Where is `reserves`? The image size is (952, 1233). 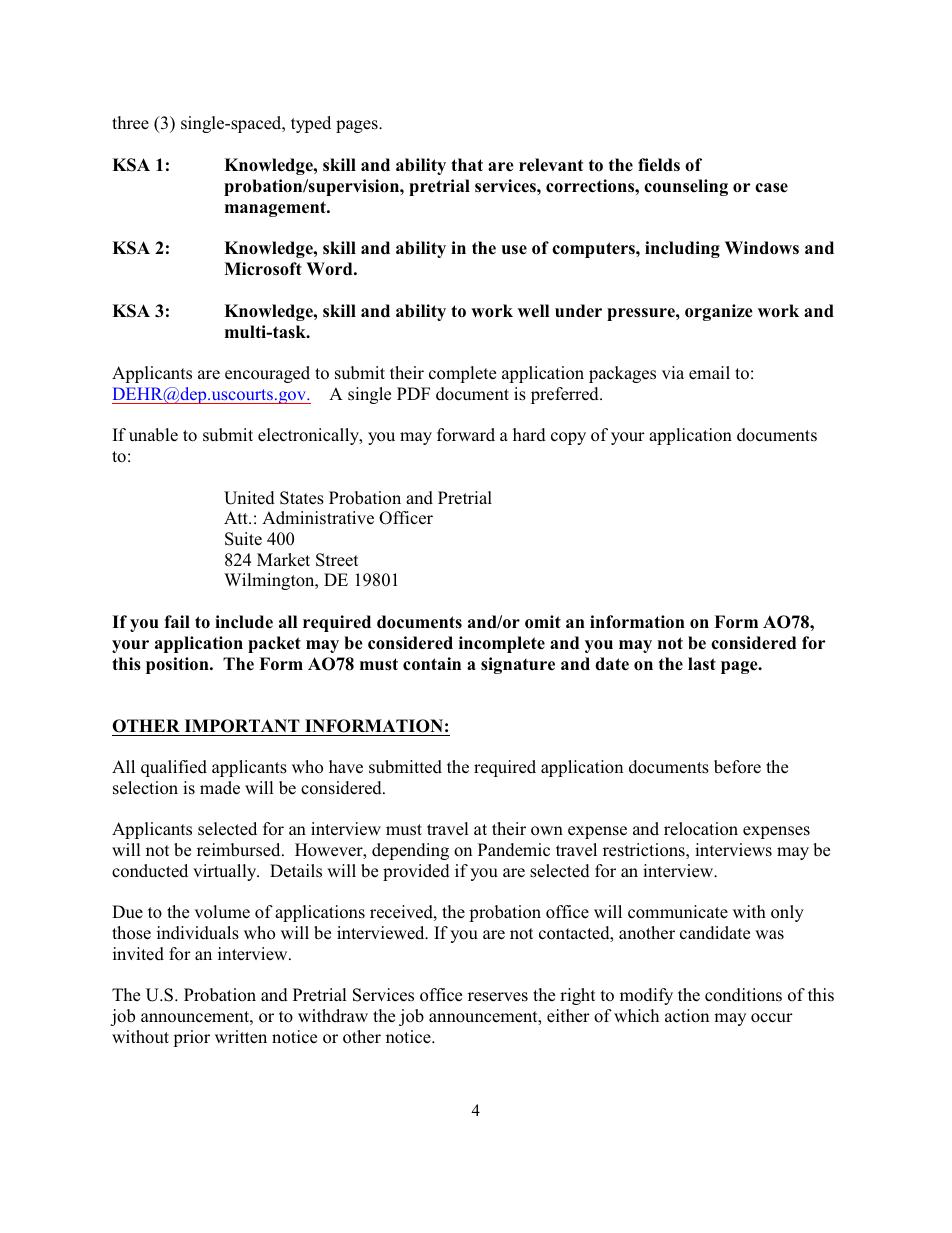
reserves is located at coordinates (498, 997).
